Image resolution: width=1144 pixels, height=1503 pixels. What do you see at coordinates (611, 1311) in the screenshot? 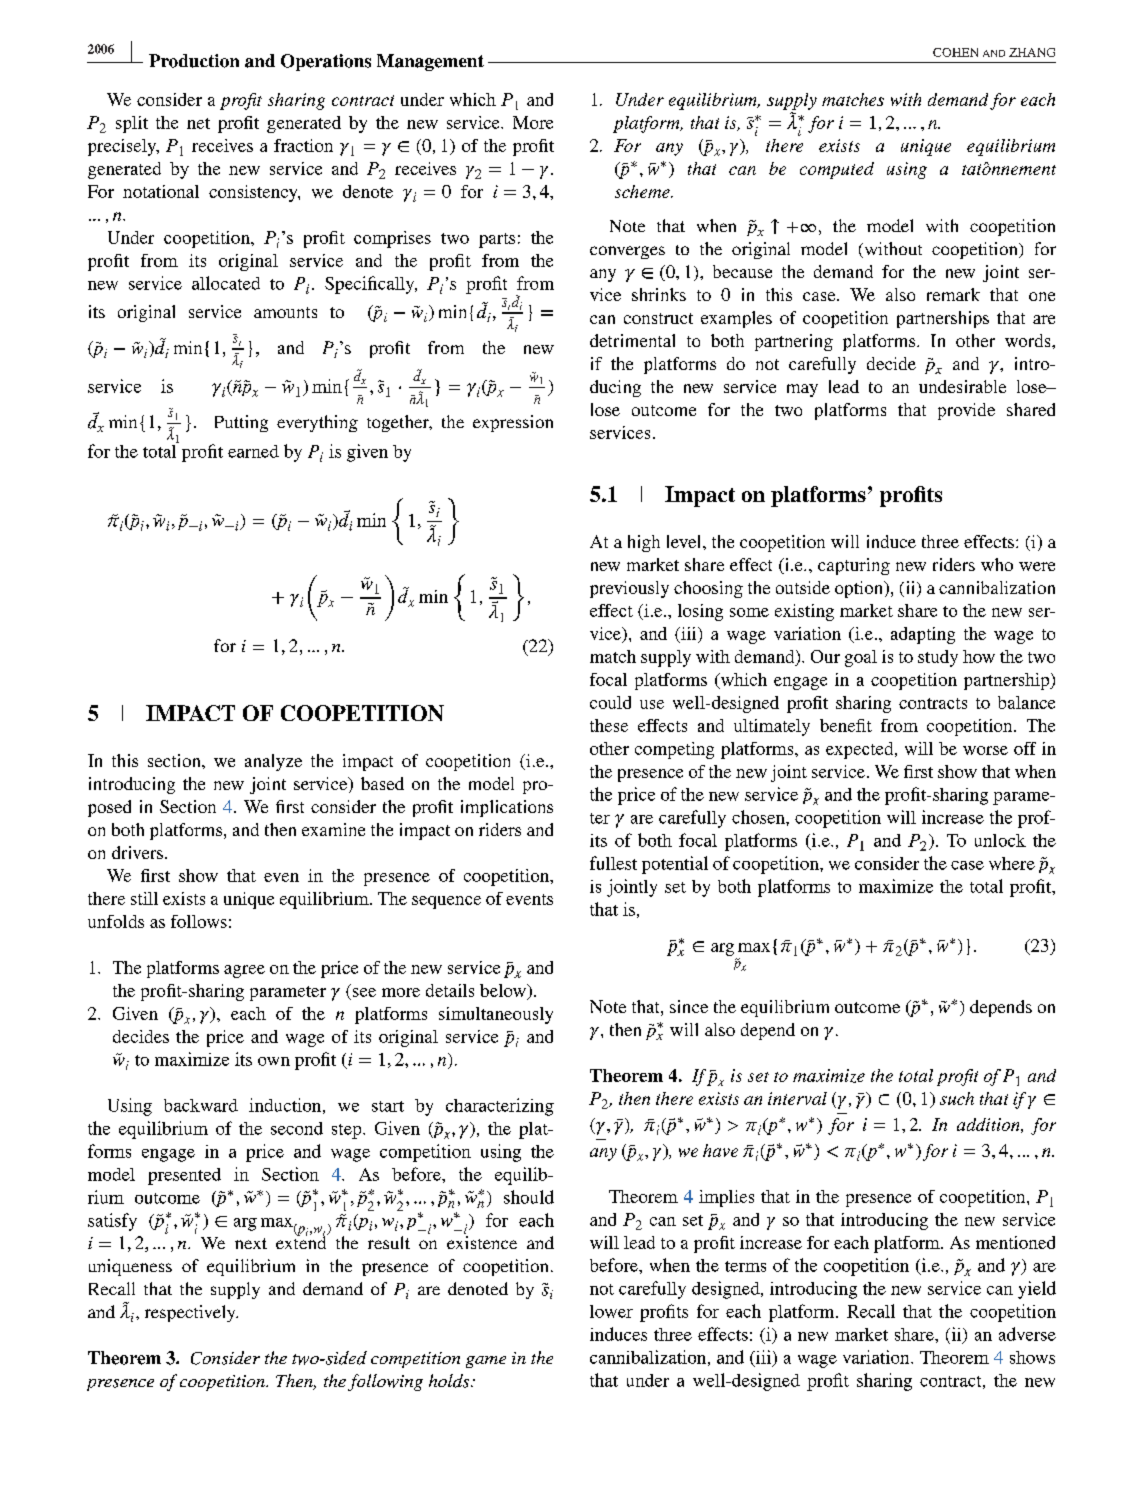
I see `lower` at bounding box center [611, 1311].
